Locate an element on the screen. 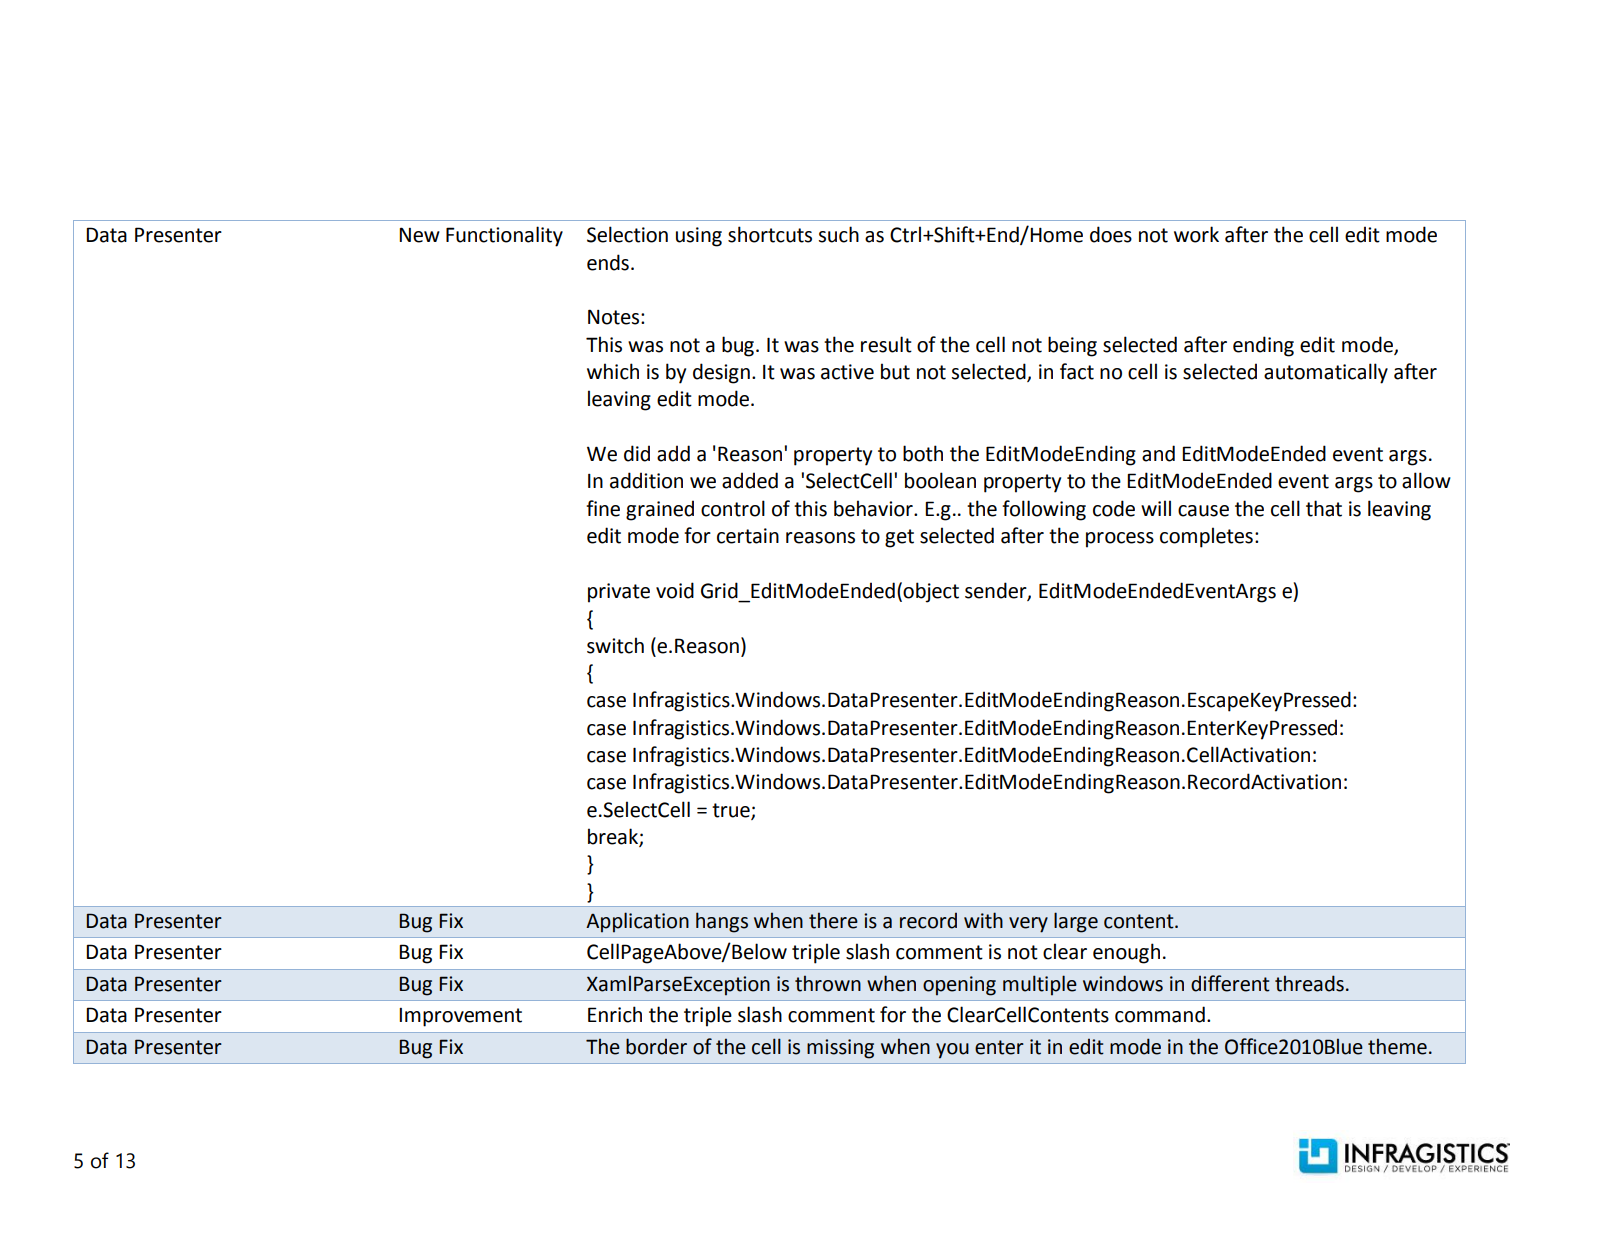 The image size is (1612, 1246). such is located at coordinates (838, 234).
